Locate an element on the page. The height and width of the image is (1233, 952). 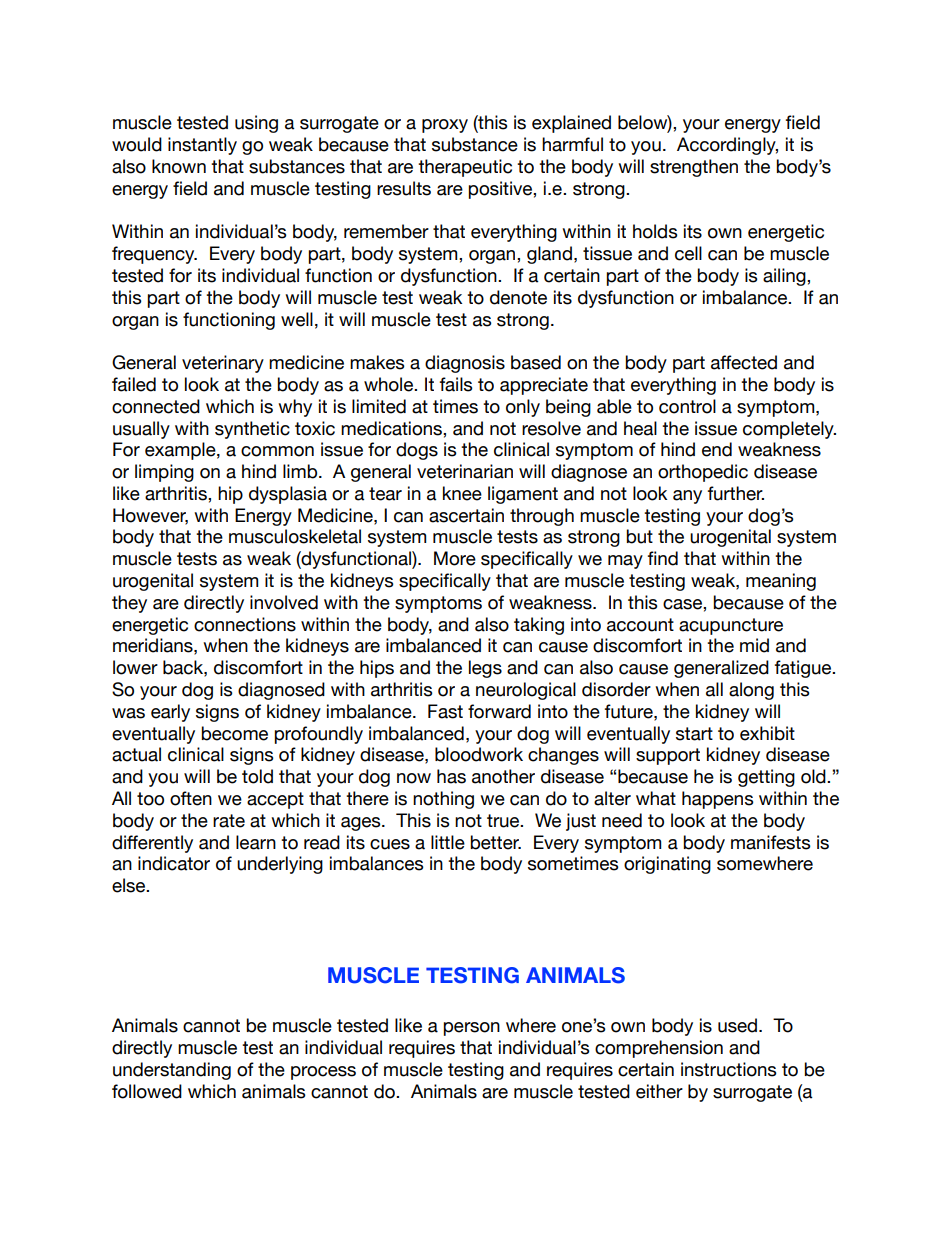
understanding is located at coordinates (172, 1071).
